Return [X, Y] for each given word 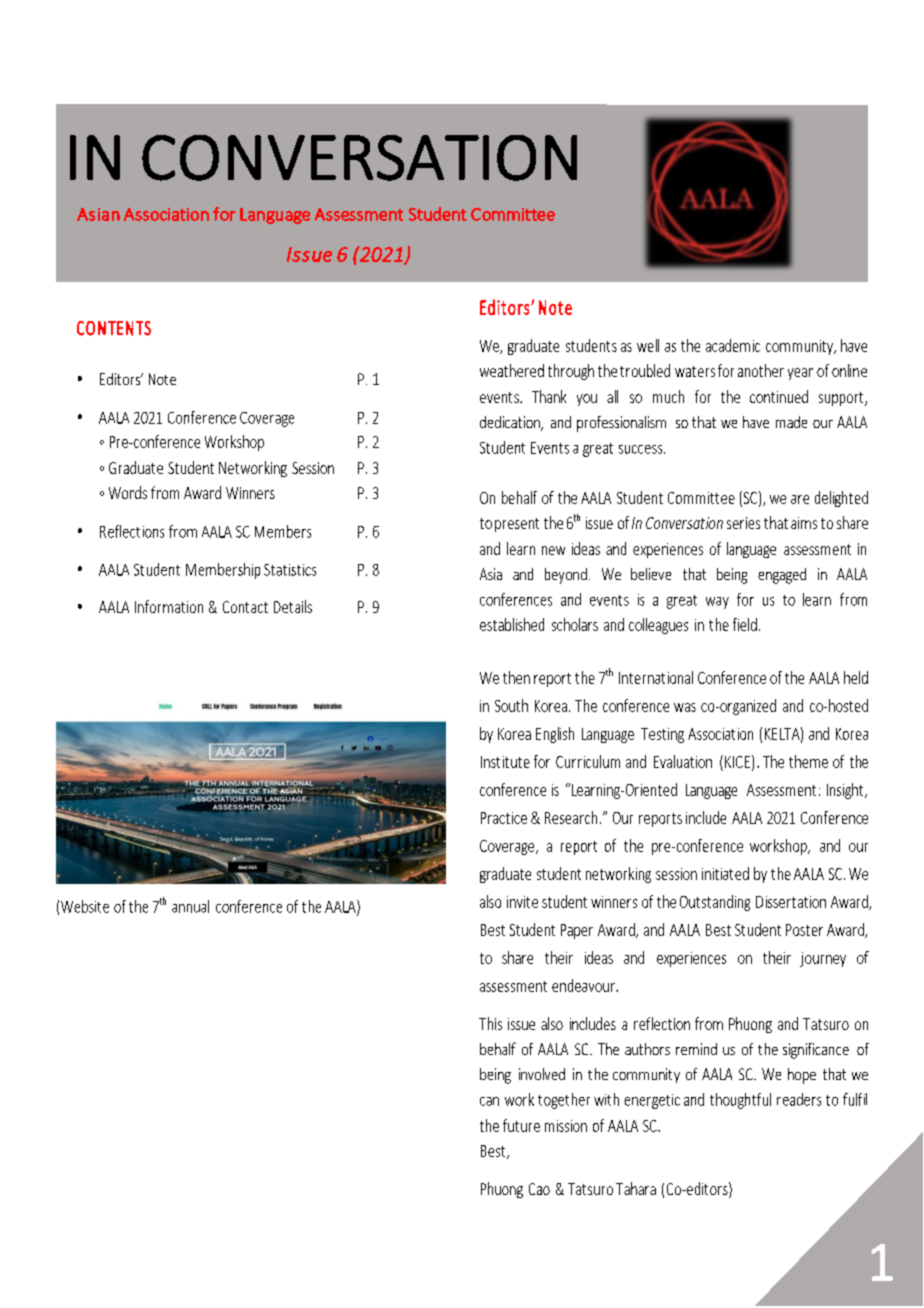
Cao [539, 1189]
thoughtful [740, 1101]
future [521, 1125]
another [761, 370]
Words [128, 492]
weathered [512, 370]
